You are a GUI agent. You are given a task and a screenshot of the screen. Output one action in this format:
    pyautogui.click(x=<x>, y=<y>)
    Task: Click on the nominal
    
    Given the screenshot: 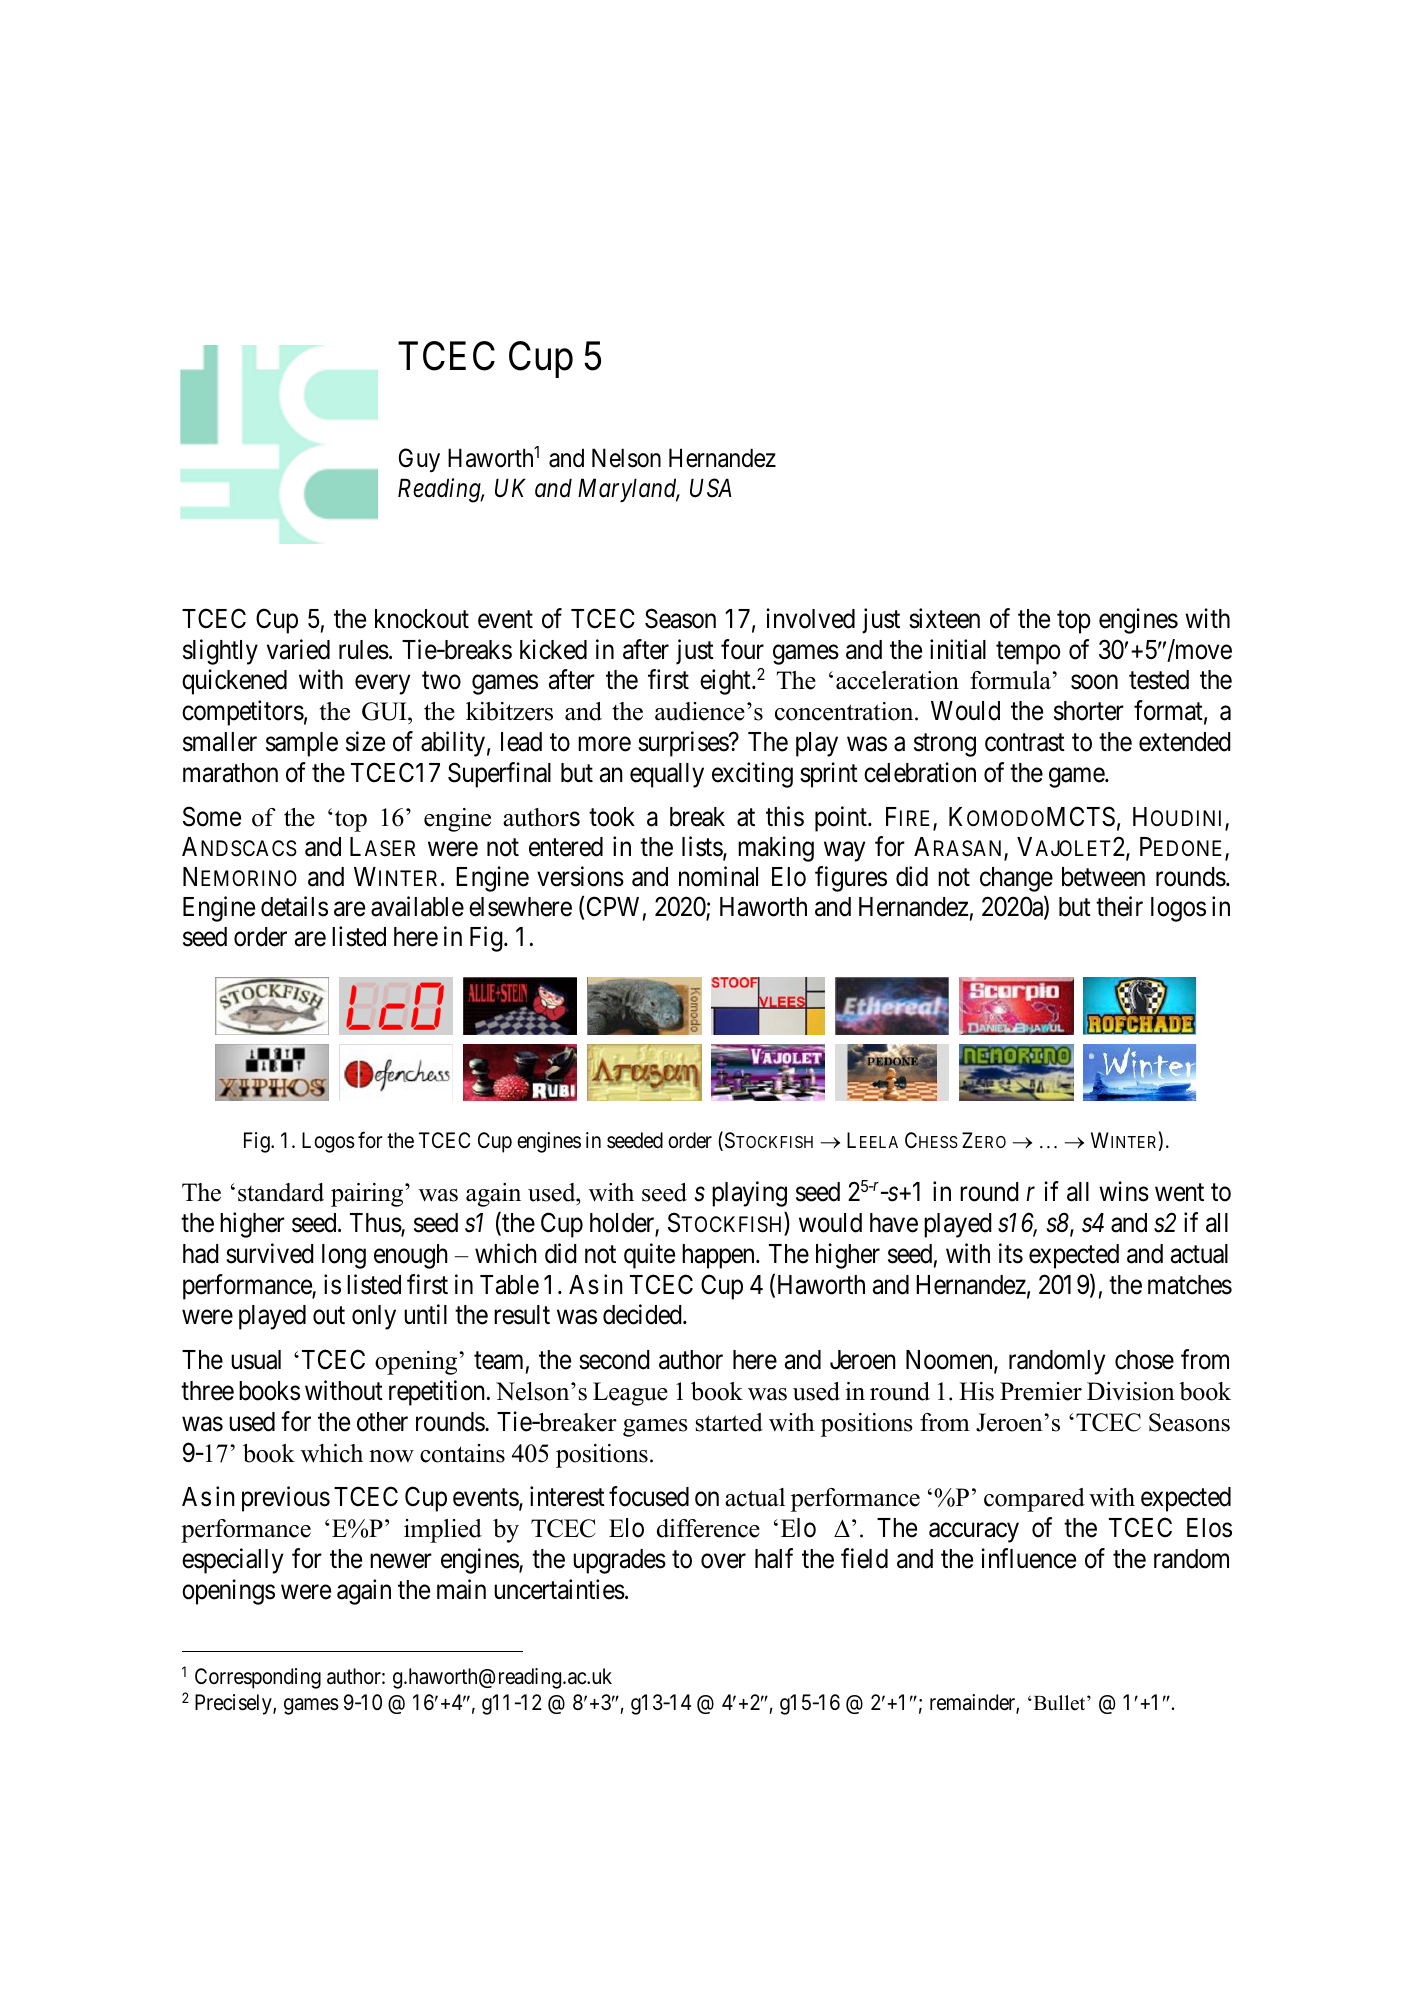 What is the action you would take?
    pyautogui.click(x=718, y=876)
